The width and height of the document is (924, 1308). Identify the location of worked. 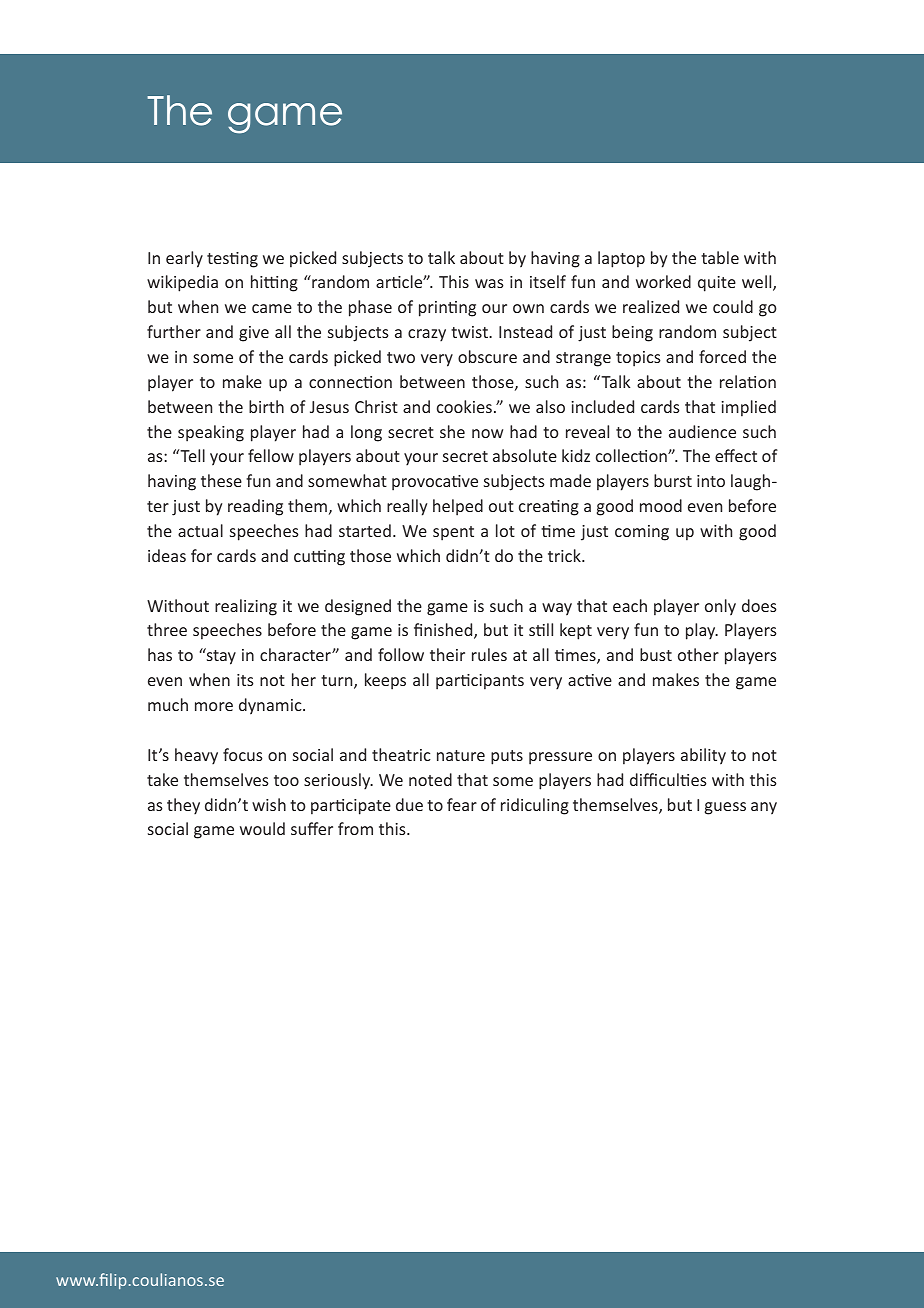
(663, 281).
